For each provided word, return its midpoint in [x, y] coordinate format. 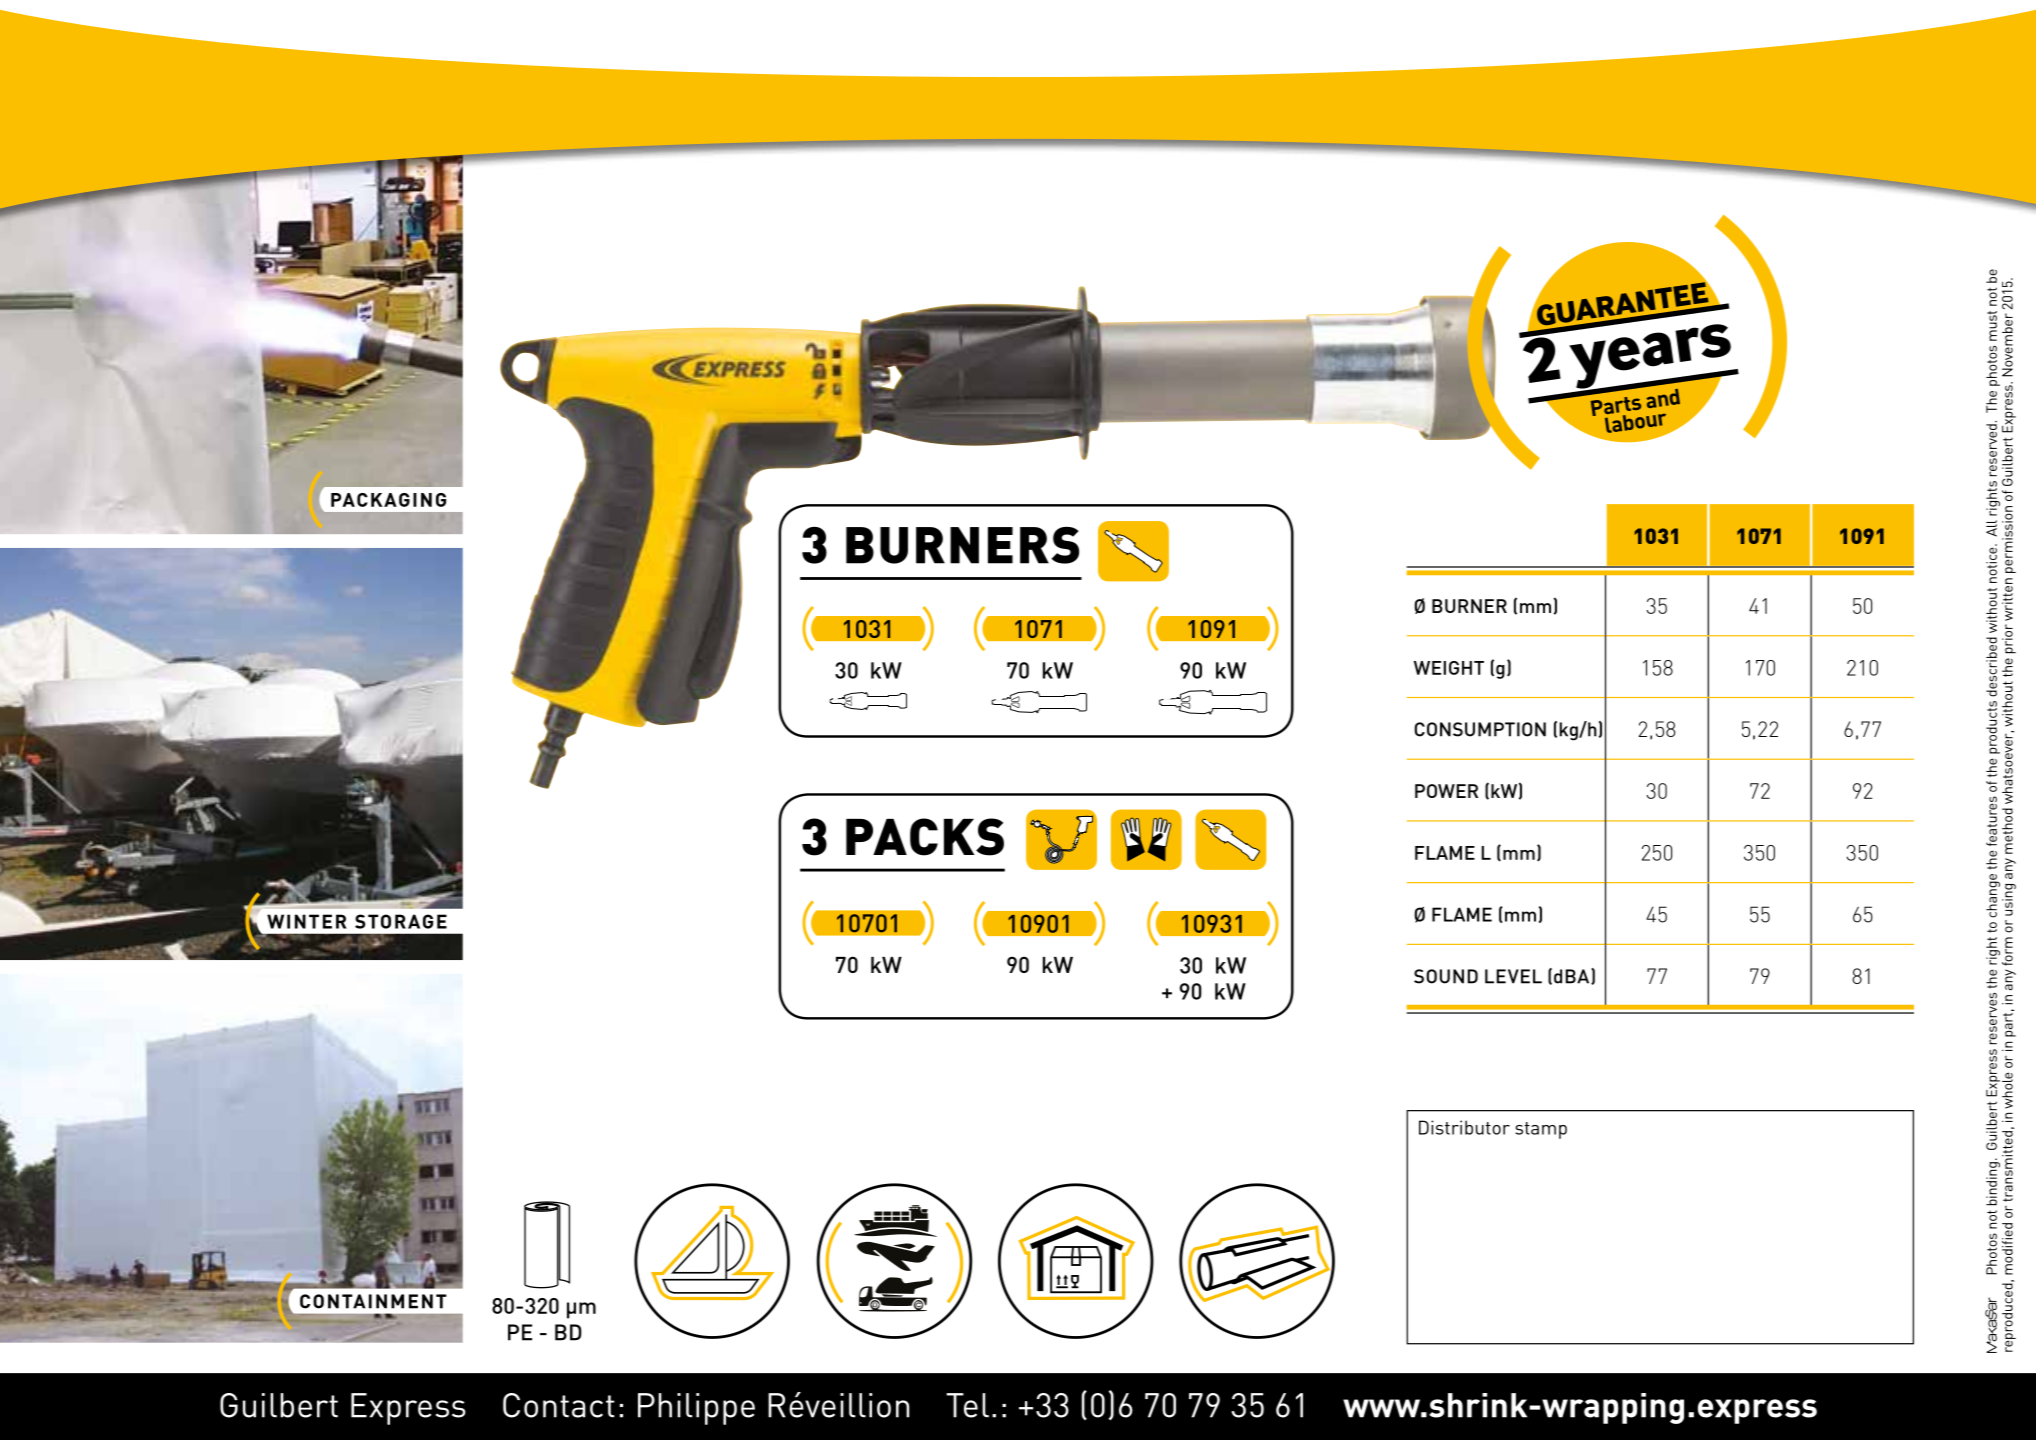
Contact [559, 1405]
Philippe [696, 1409]
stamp [1541, 1130]
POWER [1446, 791]
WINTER [307, 921]
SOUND [1446, 976]
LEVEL [1513, 976]
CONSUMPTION [1480, 729]
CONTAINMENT [373, 1301]
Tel [967, 1405]
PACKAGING [388, 500]
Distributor [1464, 1127]
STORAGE [401, 921]
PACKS [925, 837]
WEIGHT [1449, 668]
